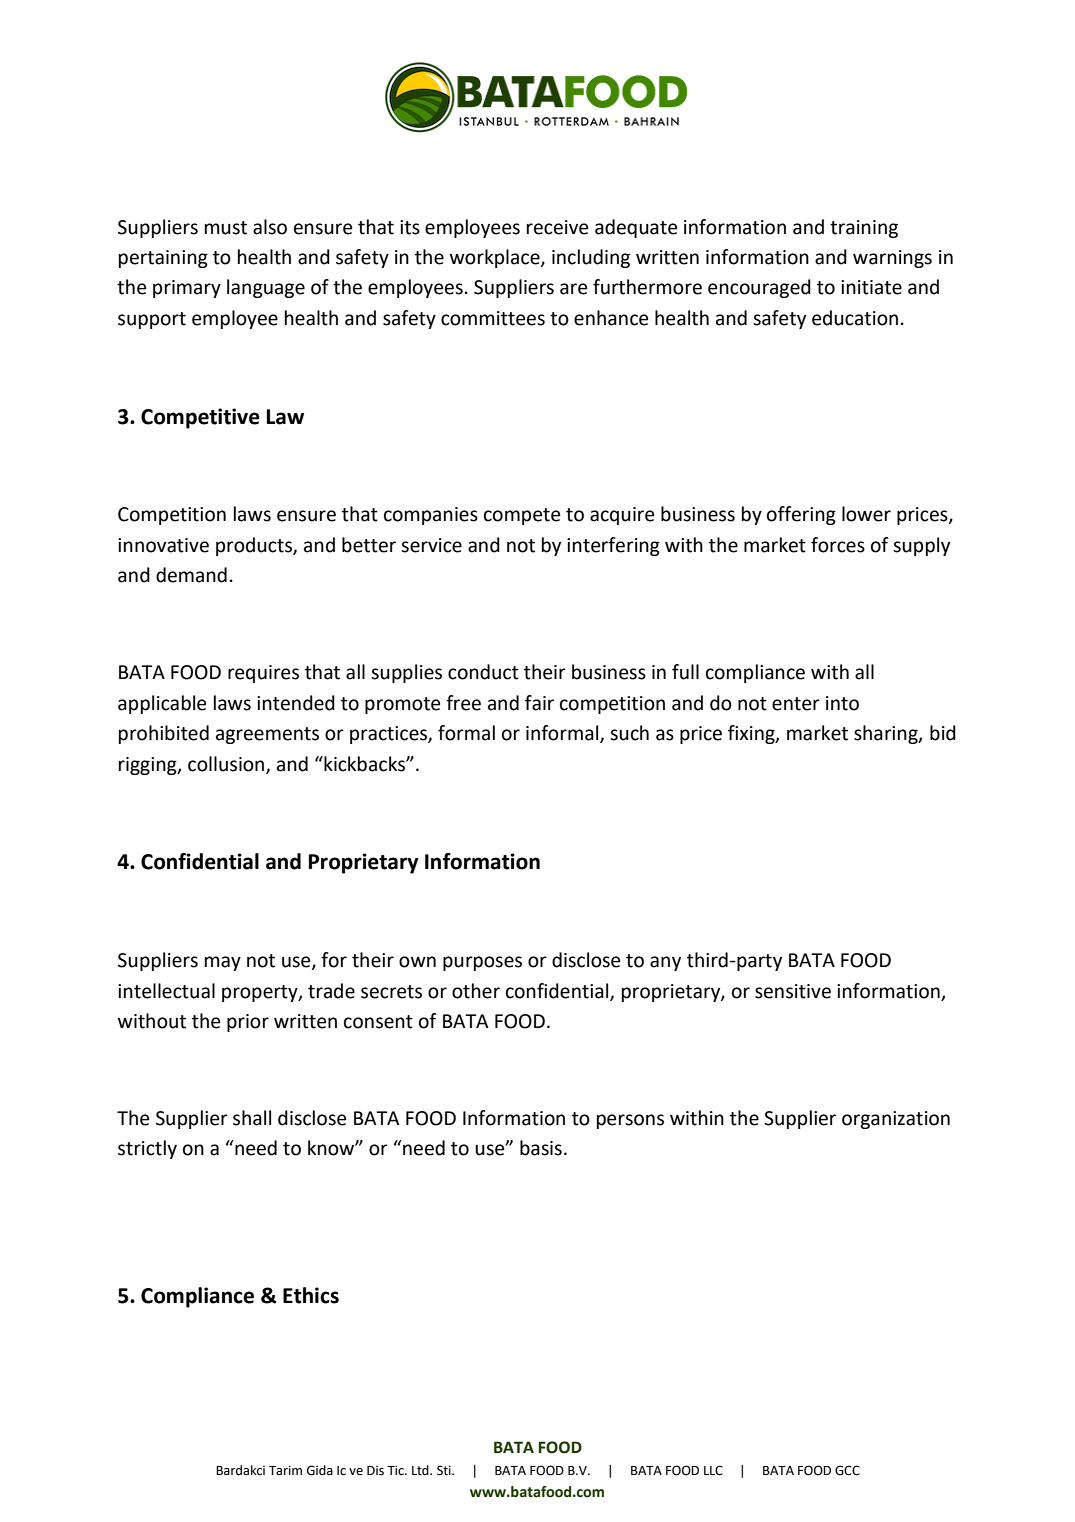 The height and width of the screenshot is (1522, 1075). What do you see at coordinates (539, 703) in the screenshot?
I see `fair` at bounding box center [539, 703].
